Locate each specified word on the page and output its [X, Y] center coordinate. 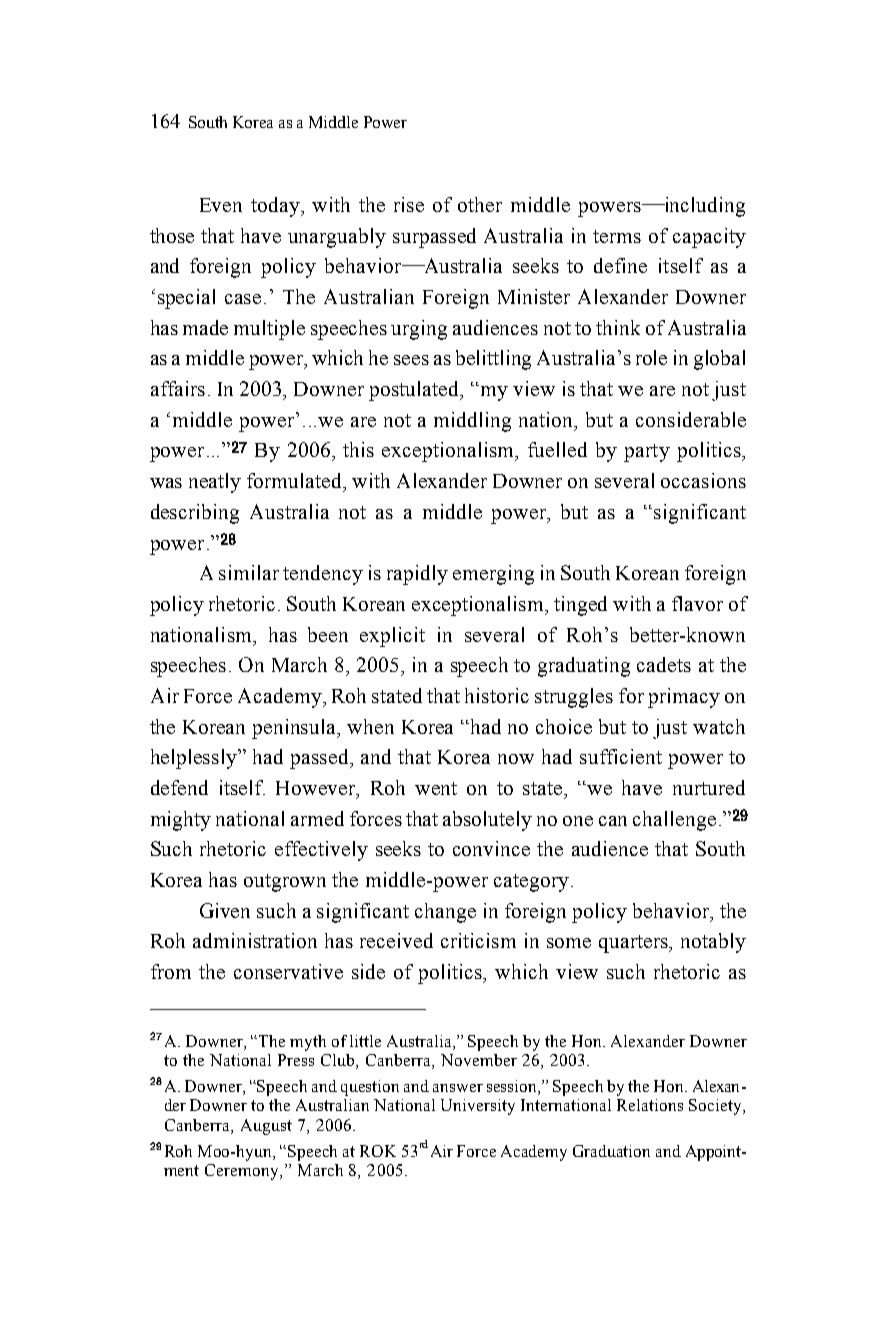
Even [221, 205]
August [266, 1127]
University [478, 1107]
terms [617, 236]
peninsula [295, 729]
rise [409, 204]
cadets [664, 664]
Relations [650, 1105]
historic [497, 695]
